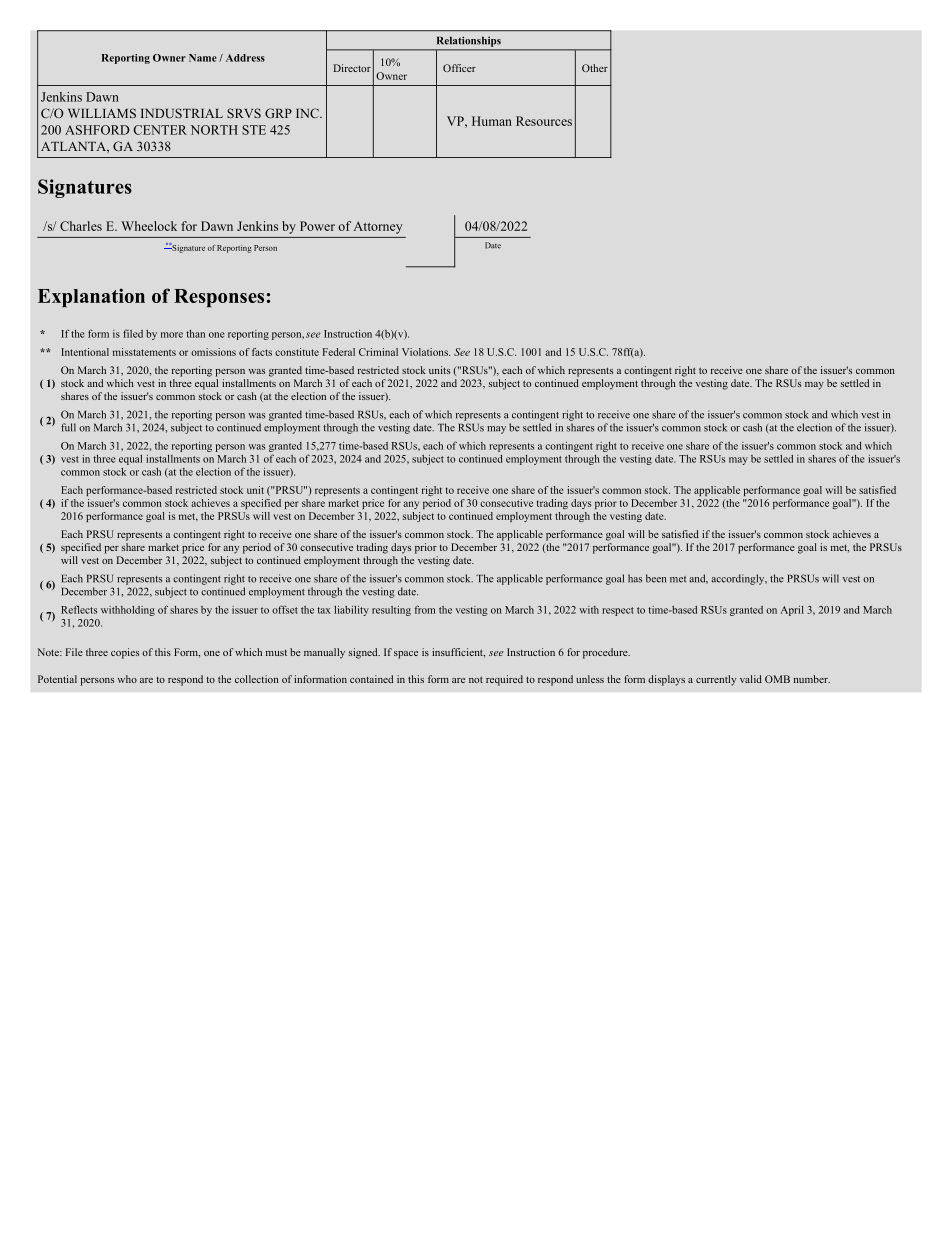  I want to click on Other, so click(595, 68).
